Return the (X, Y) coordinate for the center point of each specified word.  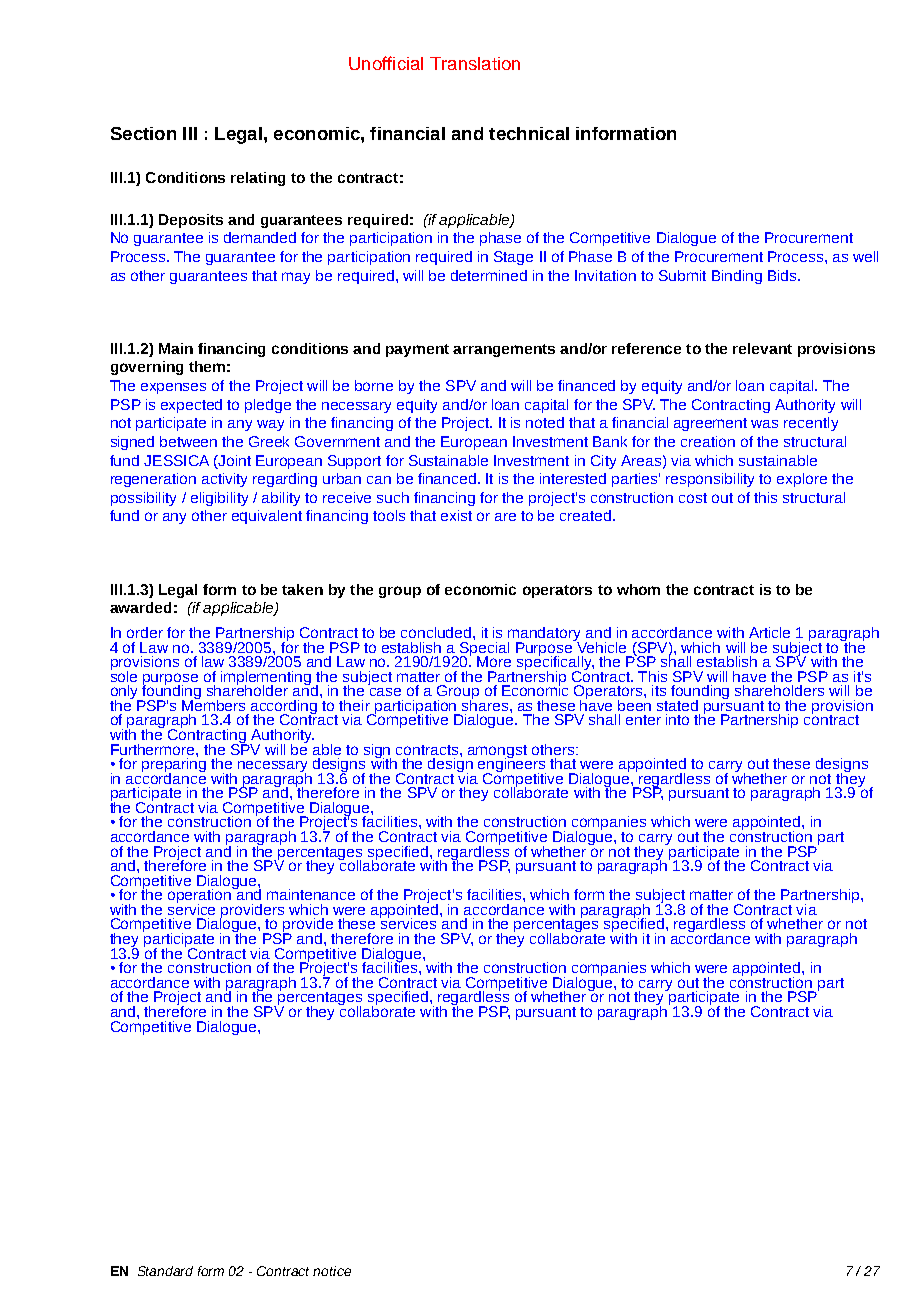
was (764, 424)
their (354, 705)
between (188, 441)
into (677, 719)
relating (258, 179)
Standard (165, 1271)
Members (213, 704)
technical (529, 133)
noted (545, 422)
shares (486, 704)
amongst (497, 752)
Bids (783, 275)
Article (769, 632)
